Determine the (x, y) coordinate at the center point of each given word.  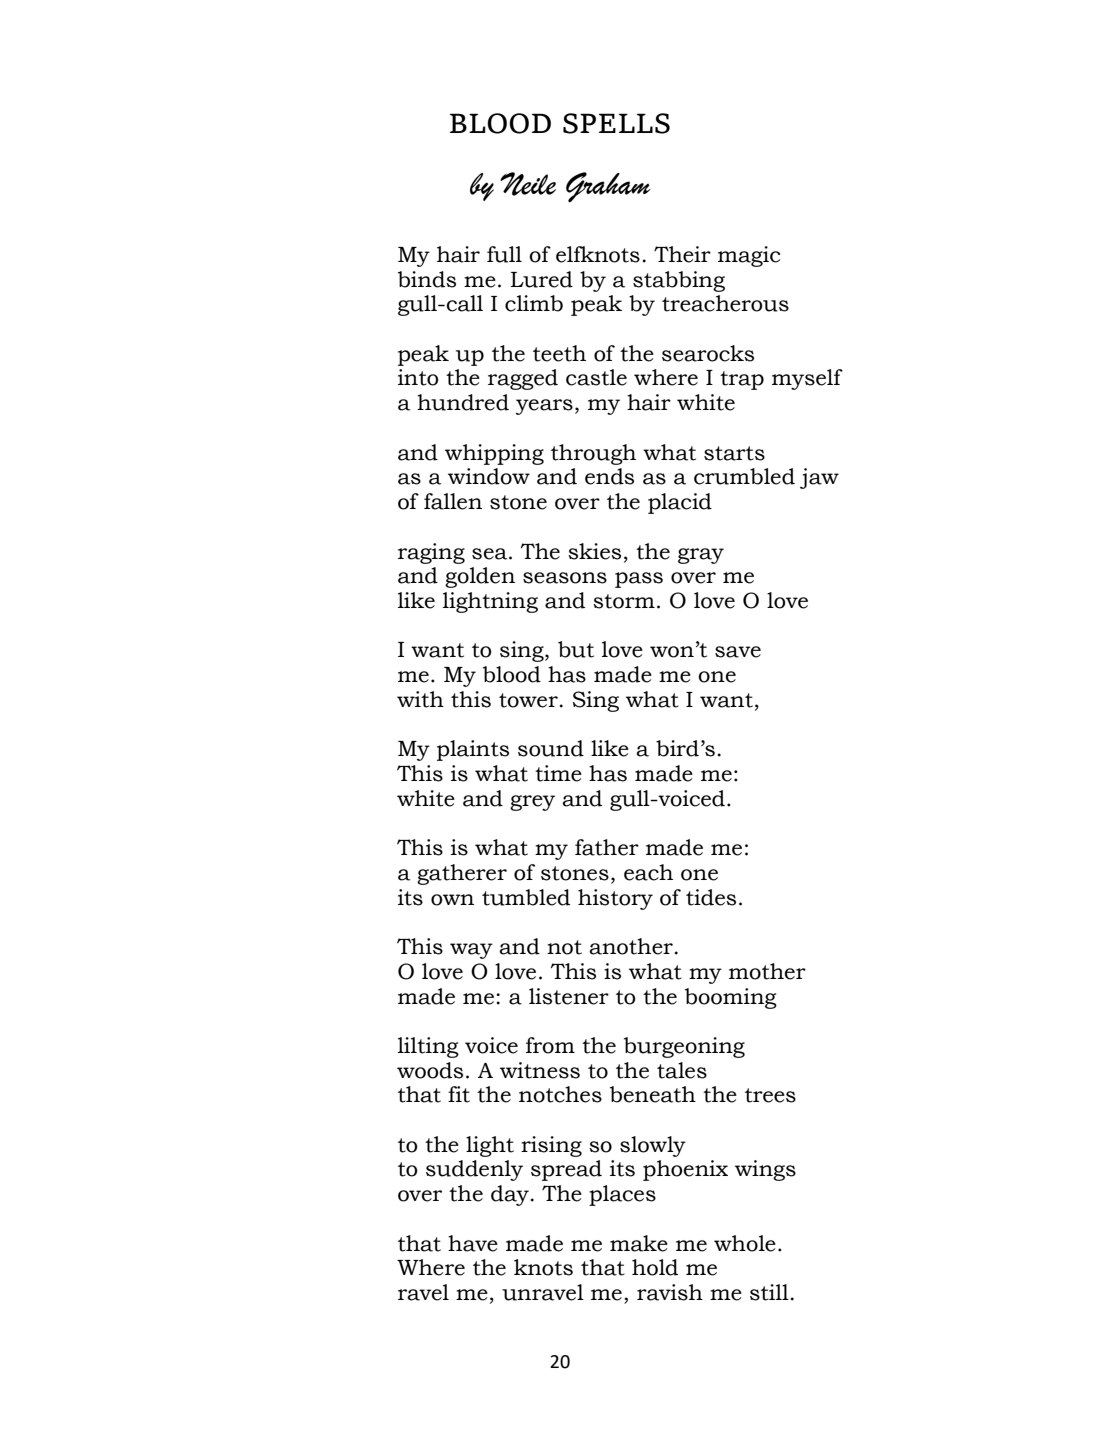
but (576, 649)
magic (749, 256)
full (504, 254)
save (738, 652)
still (769, 1292)
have (473, 1243)
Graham (608, 187)
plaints (473, 750)
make (639, 1243)
